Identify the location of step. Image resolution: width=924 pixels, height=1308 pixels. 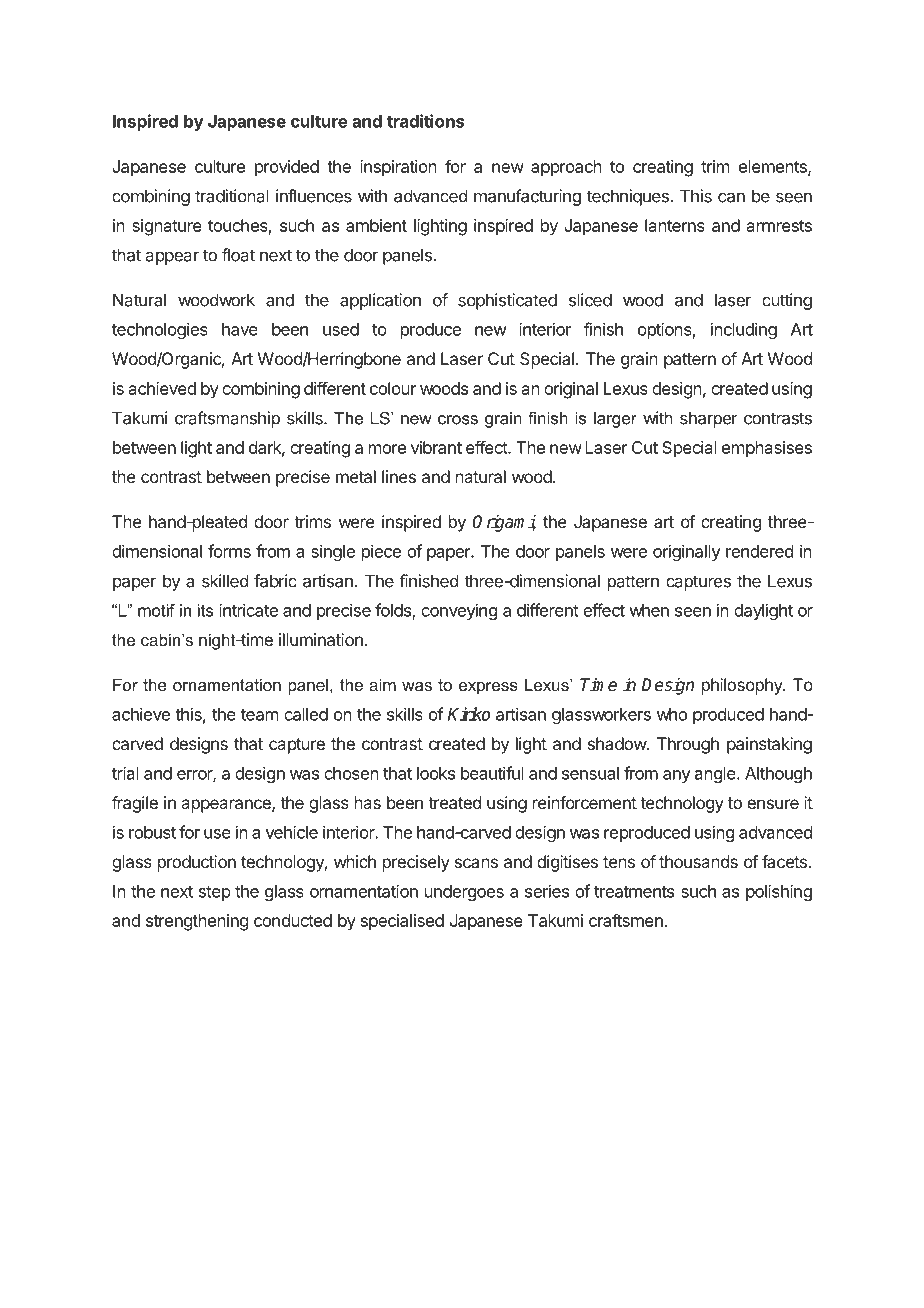
(215, 893).
